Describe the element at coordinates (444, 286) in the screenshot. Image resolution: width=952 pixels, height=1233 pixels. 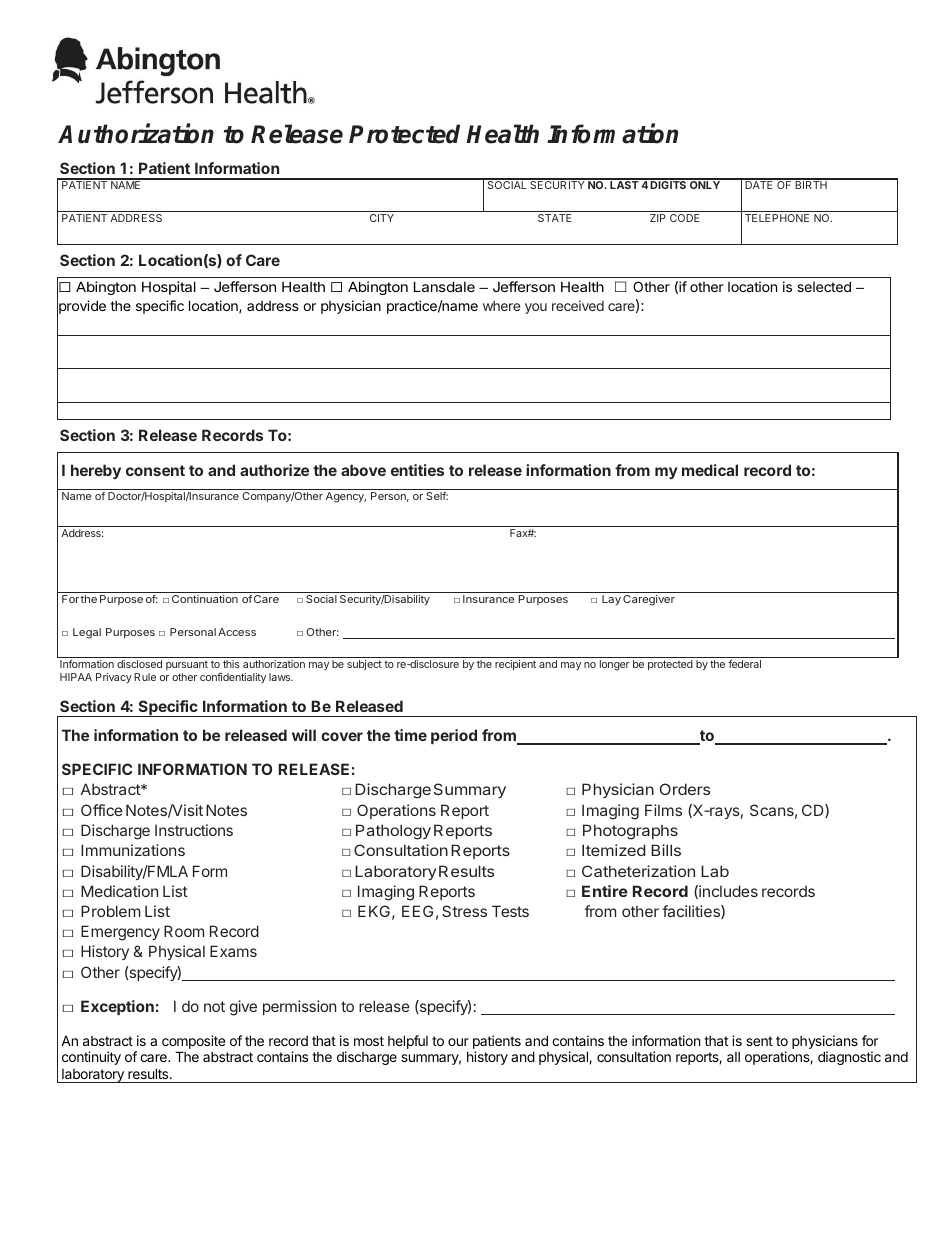
I see `Lansdale` at that location.
